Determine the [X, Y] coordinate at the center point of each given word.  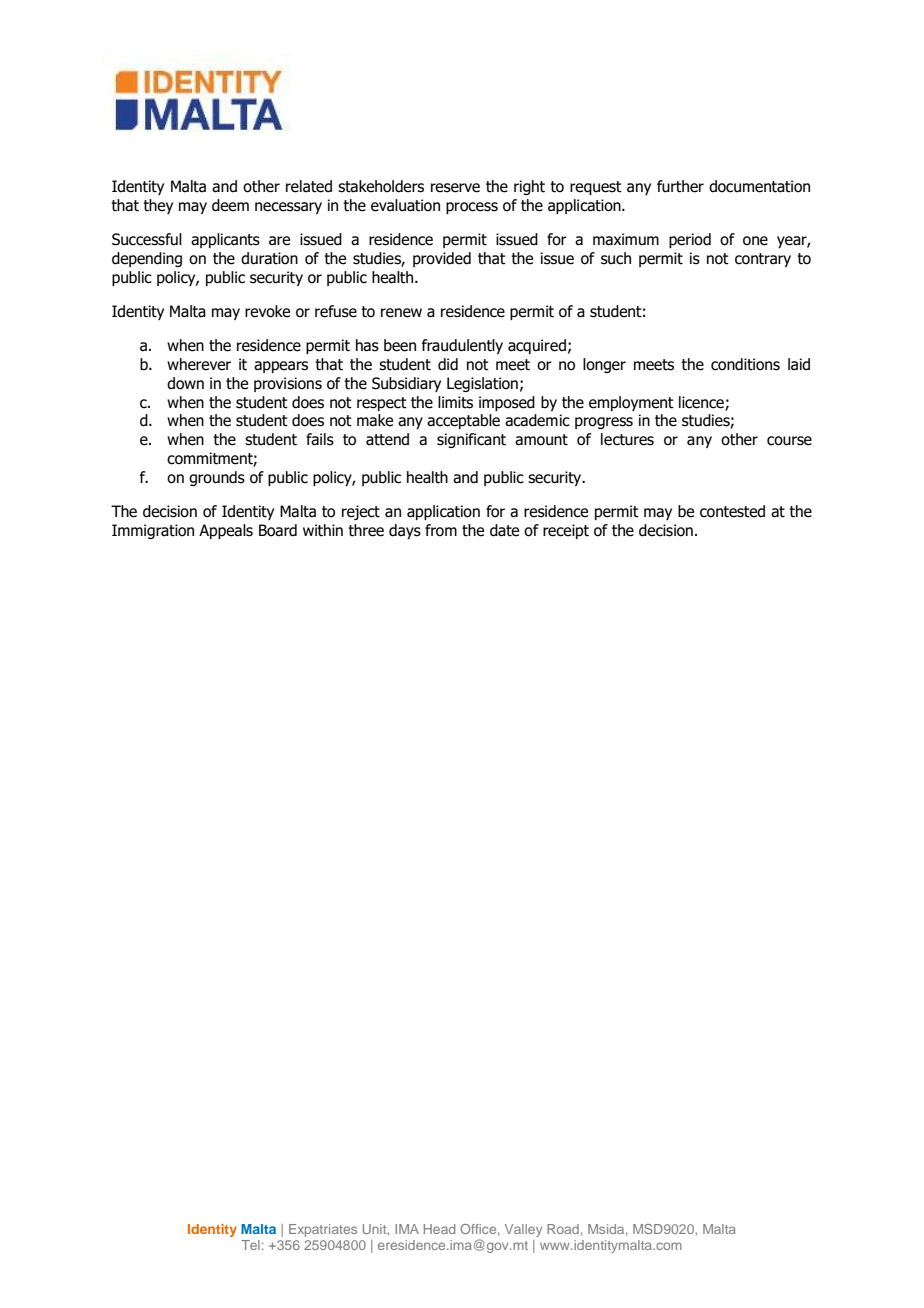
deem [230, 205]
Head [439, 1229]
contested [732, 511]
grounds [217, 478]
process [472, 208]
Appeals [226, 531]
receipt [566, 531]
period [690, 240]
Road [563, 1229]
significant [471, 440]
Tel [250, 1245]
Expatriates [323, 1230]
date [504, 530]
